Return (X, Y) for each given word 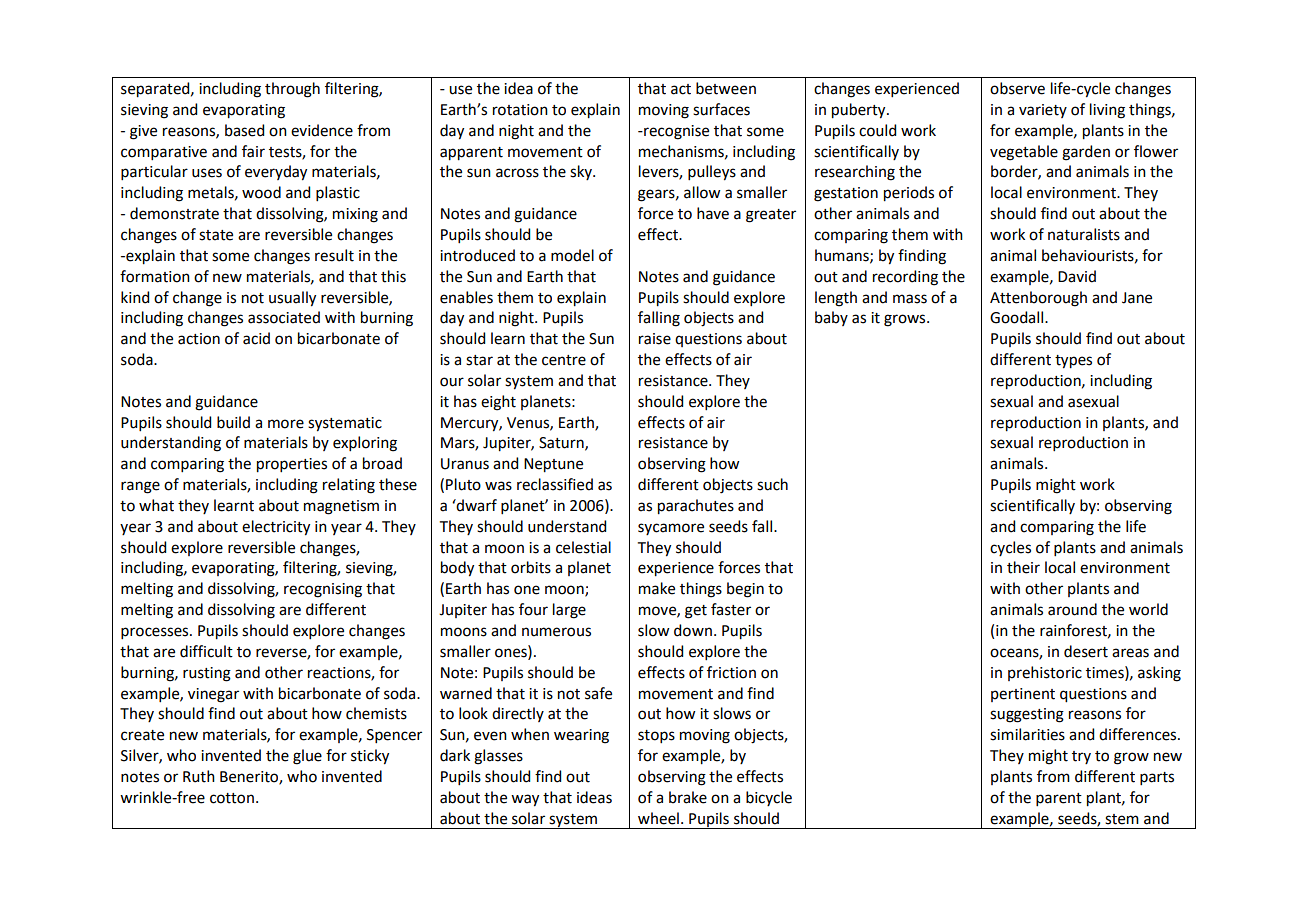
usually (292, 299)
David (1077, 276)
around (1072, 609)
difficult (206, 651)
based (244, 130)
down (693, 630)
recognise (675, 132)
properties (292, 465)
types (1073, 362)
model (572, 255)
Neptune (553, 465)
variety (1043, 111)
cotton (232, 798)
